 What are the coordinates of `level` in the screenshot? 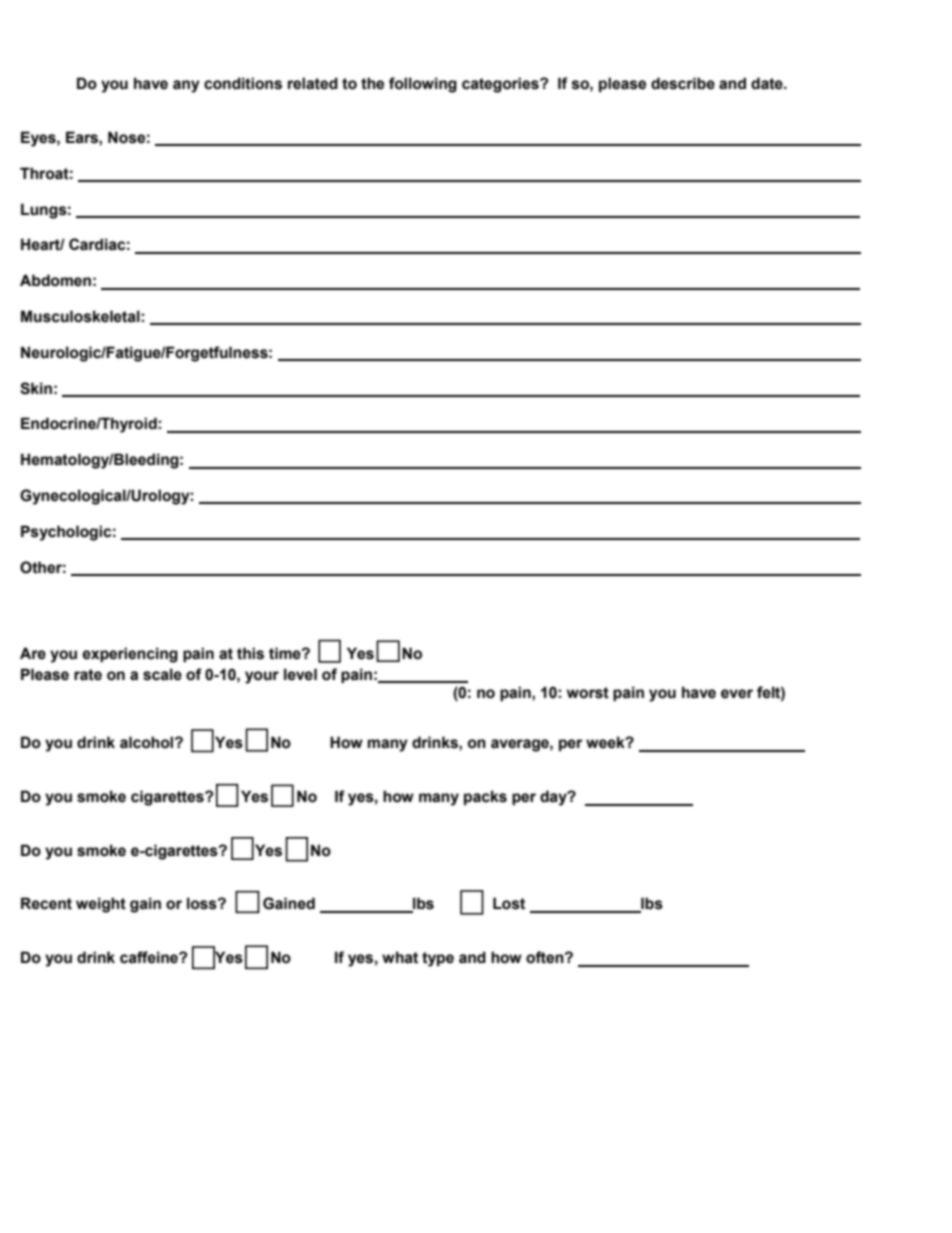 It's located at (300, 674).
